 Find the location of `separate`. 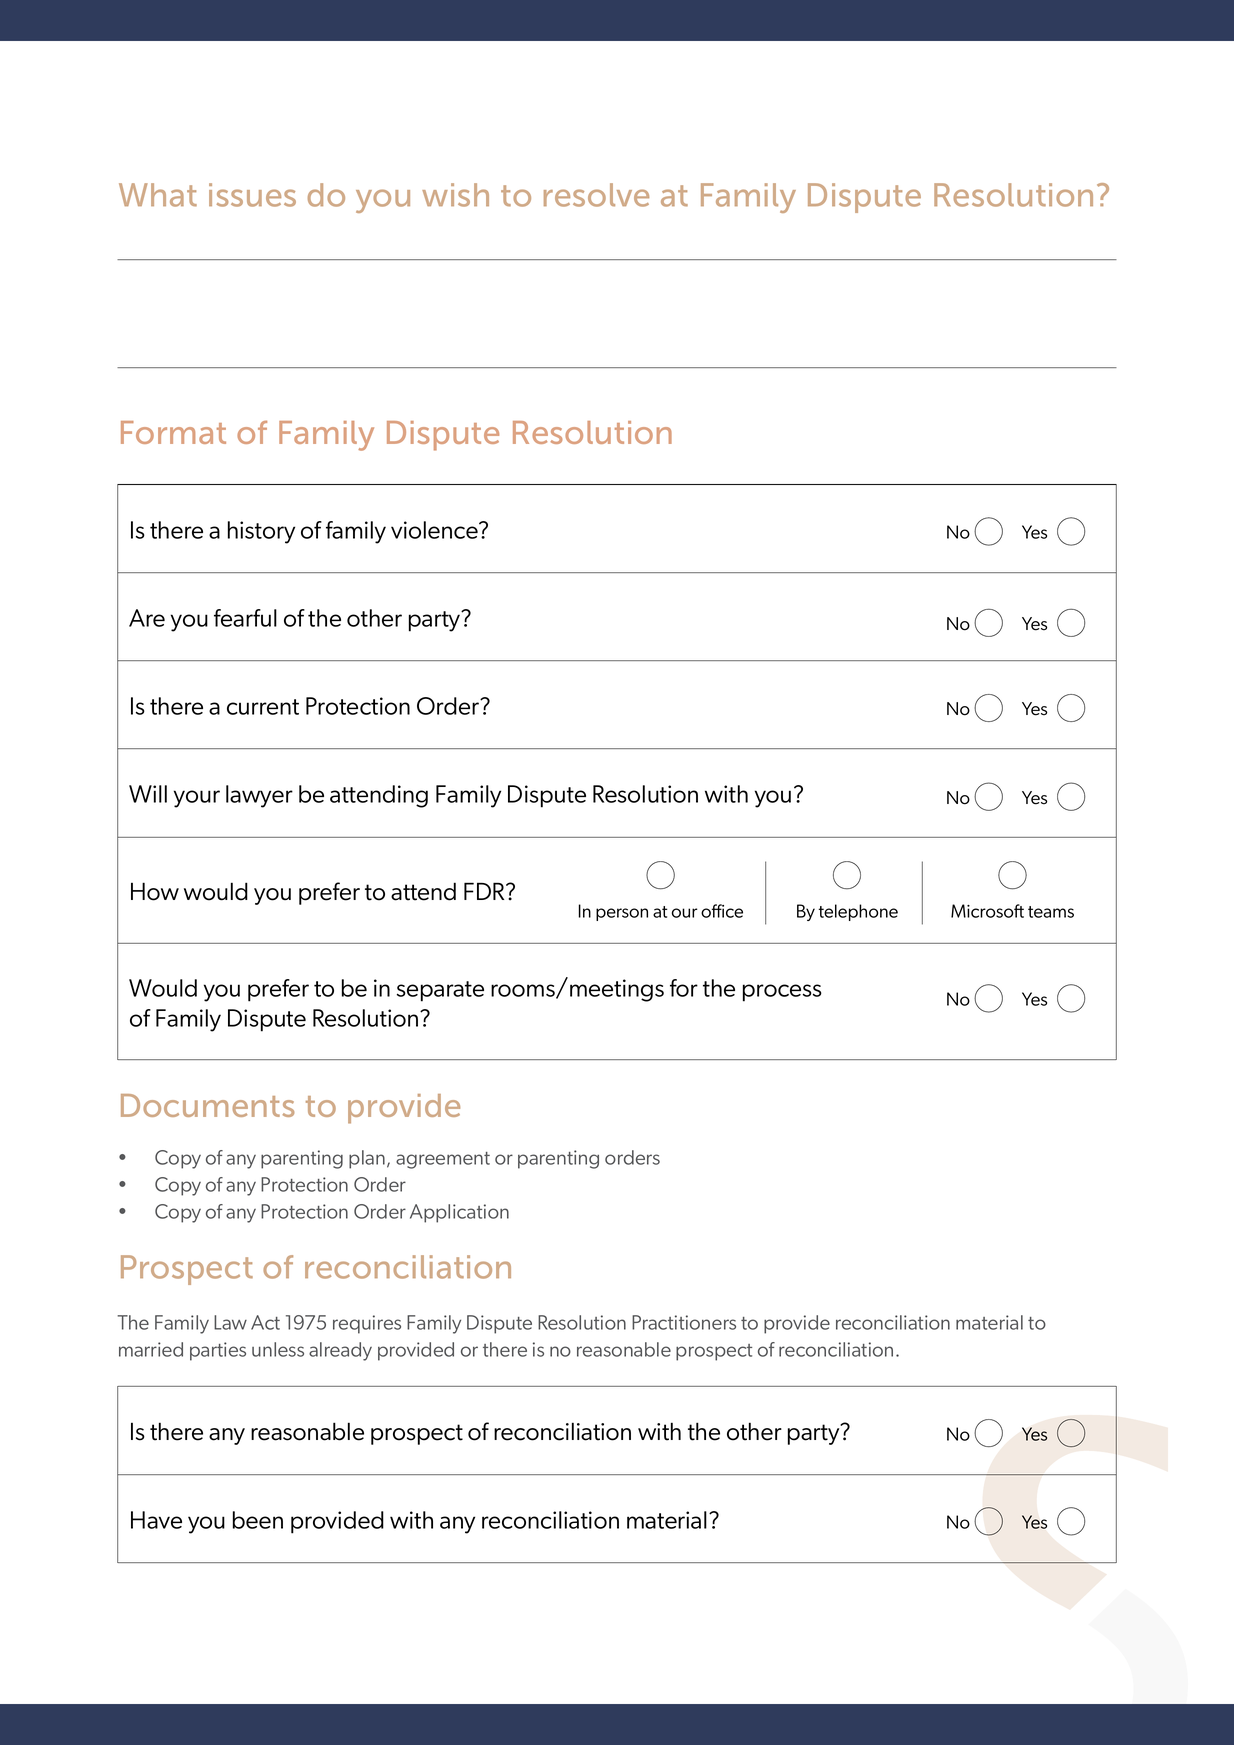

separate is located at coordinates (440, 991).
